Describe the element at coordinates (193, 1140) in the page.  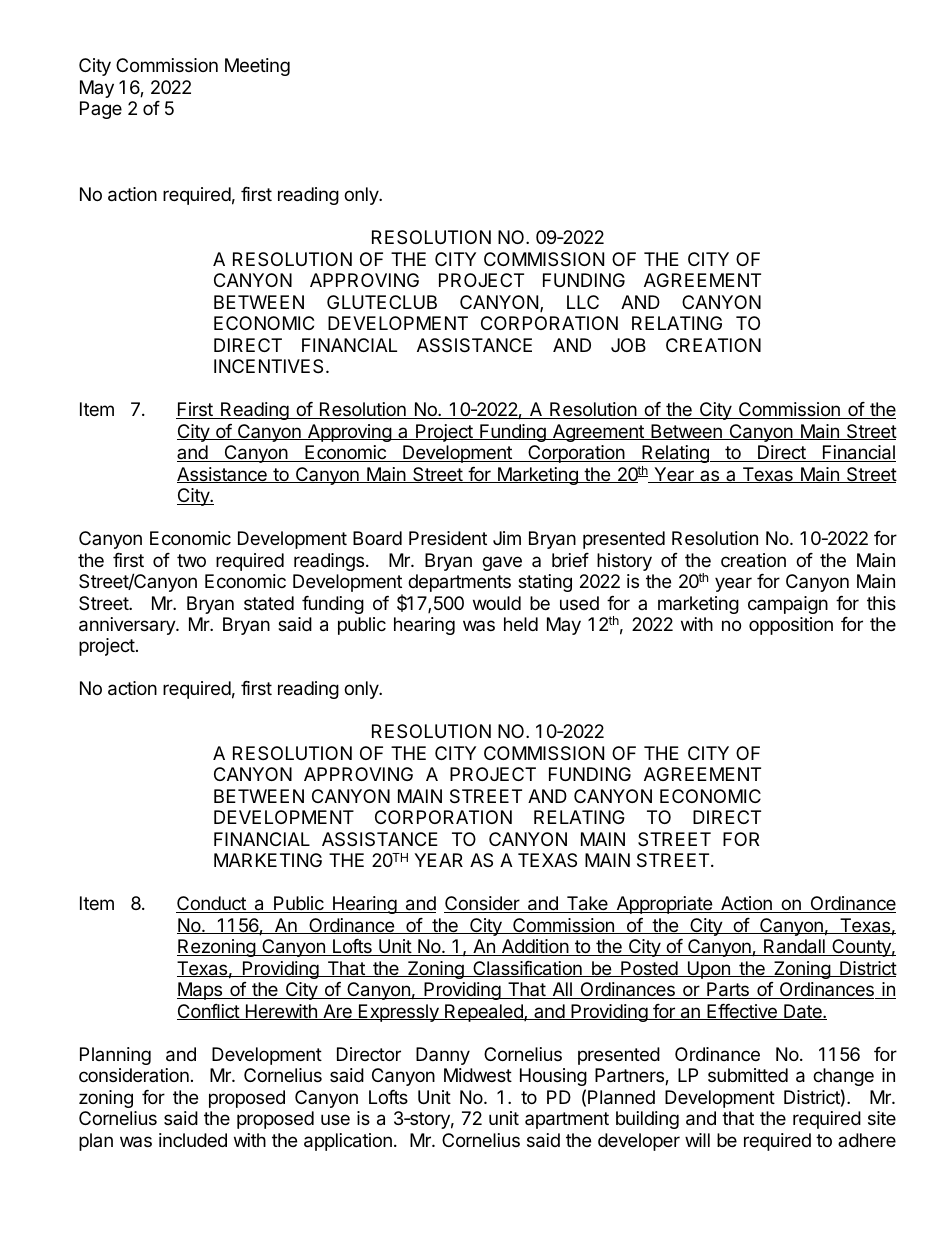
I see `included` at that location.
